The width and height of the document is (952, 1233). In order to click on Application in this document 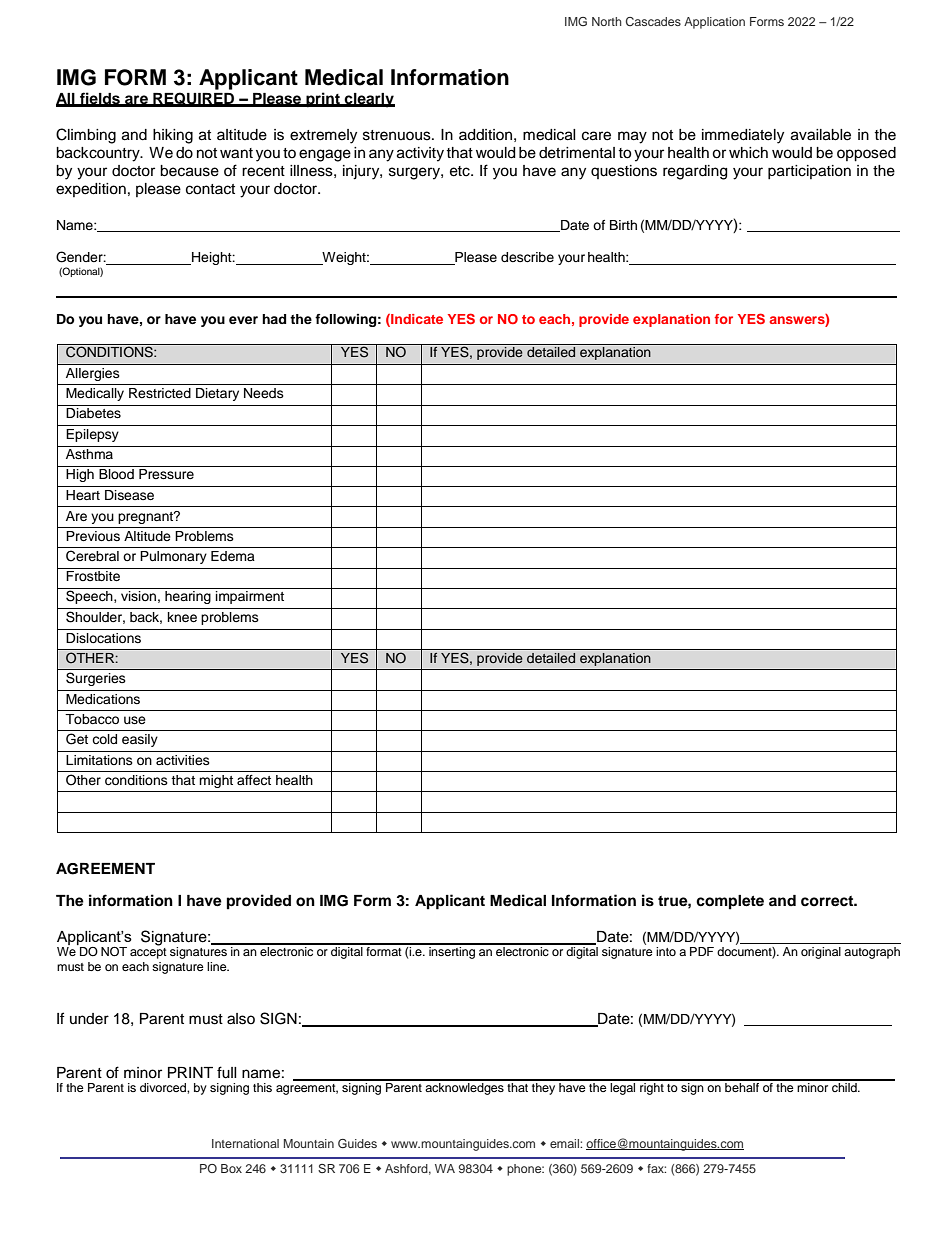, I will do `click(714, 23)`.
